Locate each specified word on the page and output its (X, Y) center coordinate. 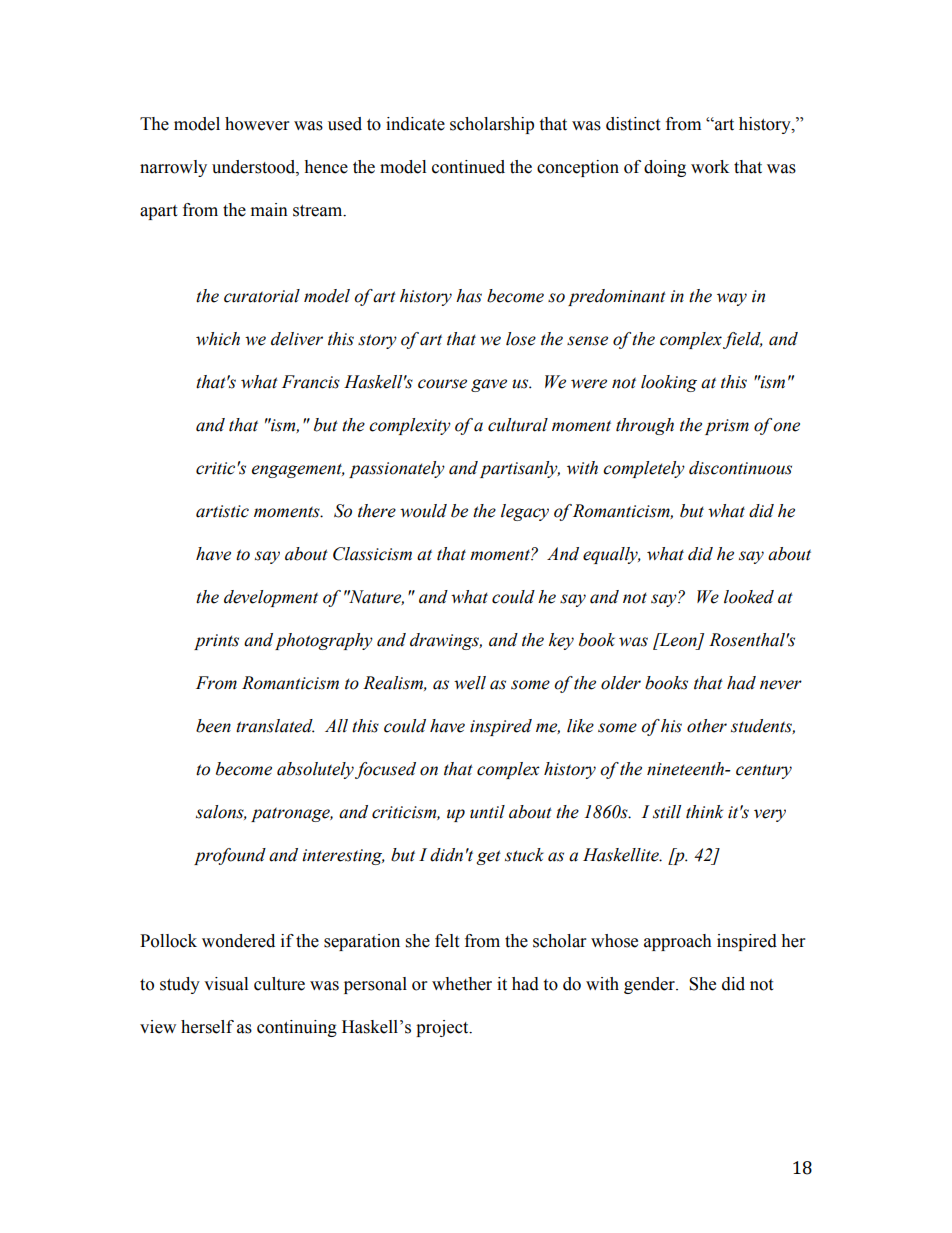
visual (226, 984)
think (704, 812)
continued (468, 167)
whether (462, 984)
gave (489, 385)
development (271, 598)
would (423, 511)
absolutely (315, 770)
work (710, 167)
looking (669, 383)
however (257, 124)
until (487, 812)
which (218, 339)
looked (749, 597)
